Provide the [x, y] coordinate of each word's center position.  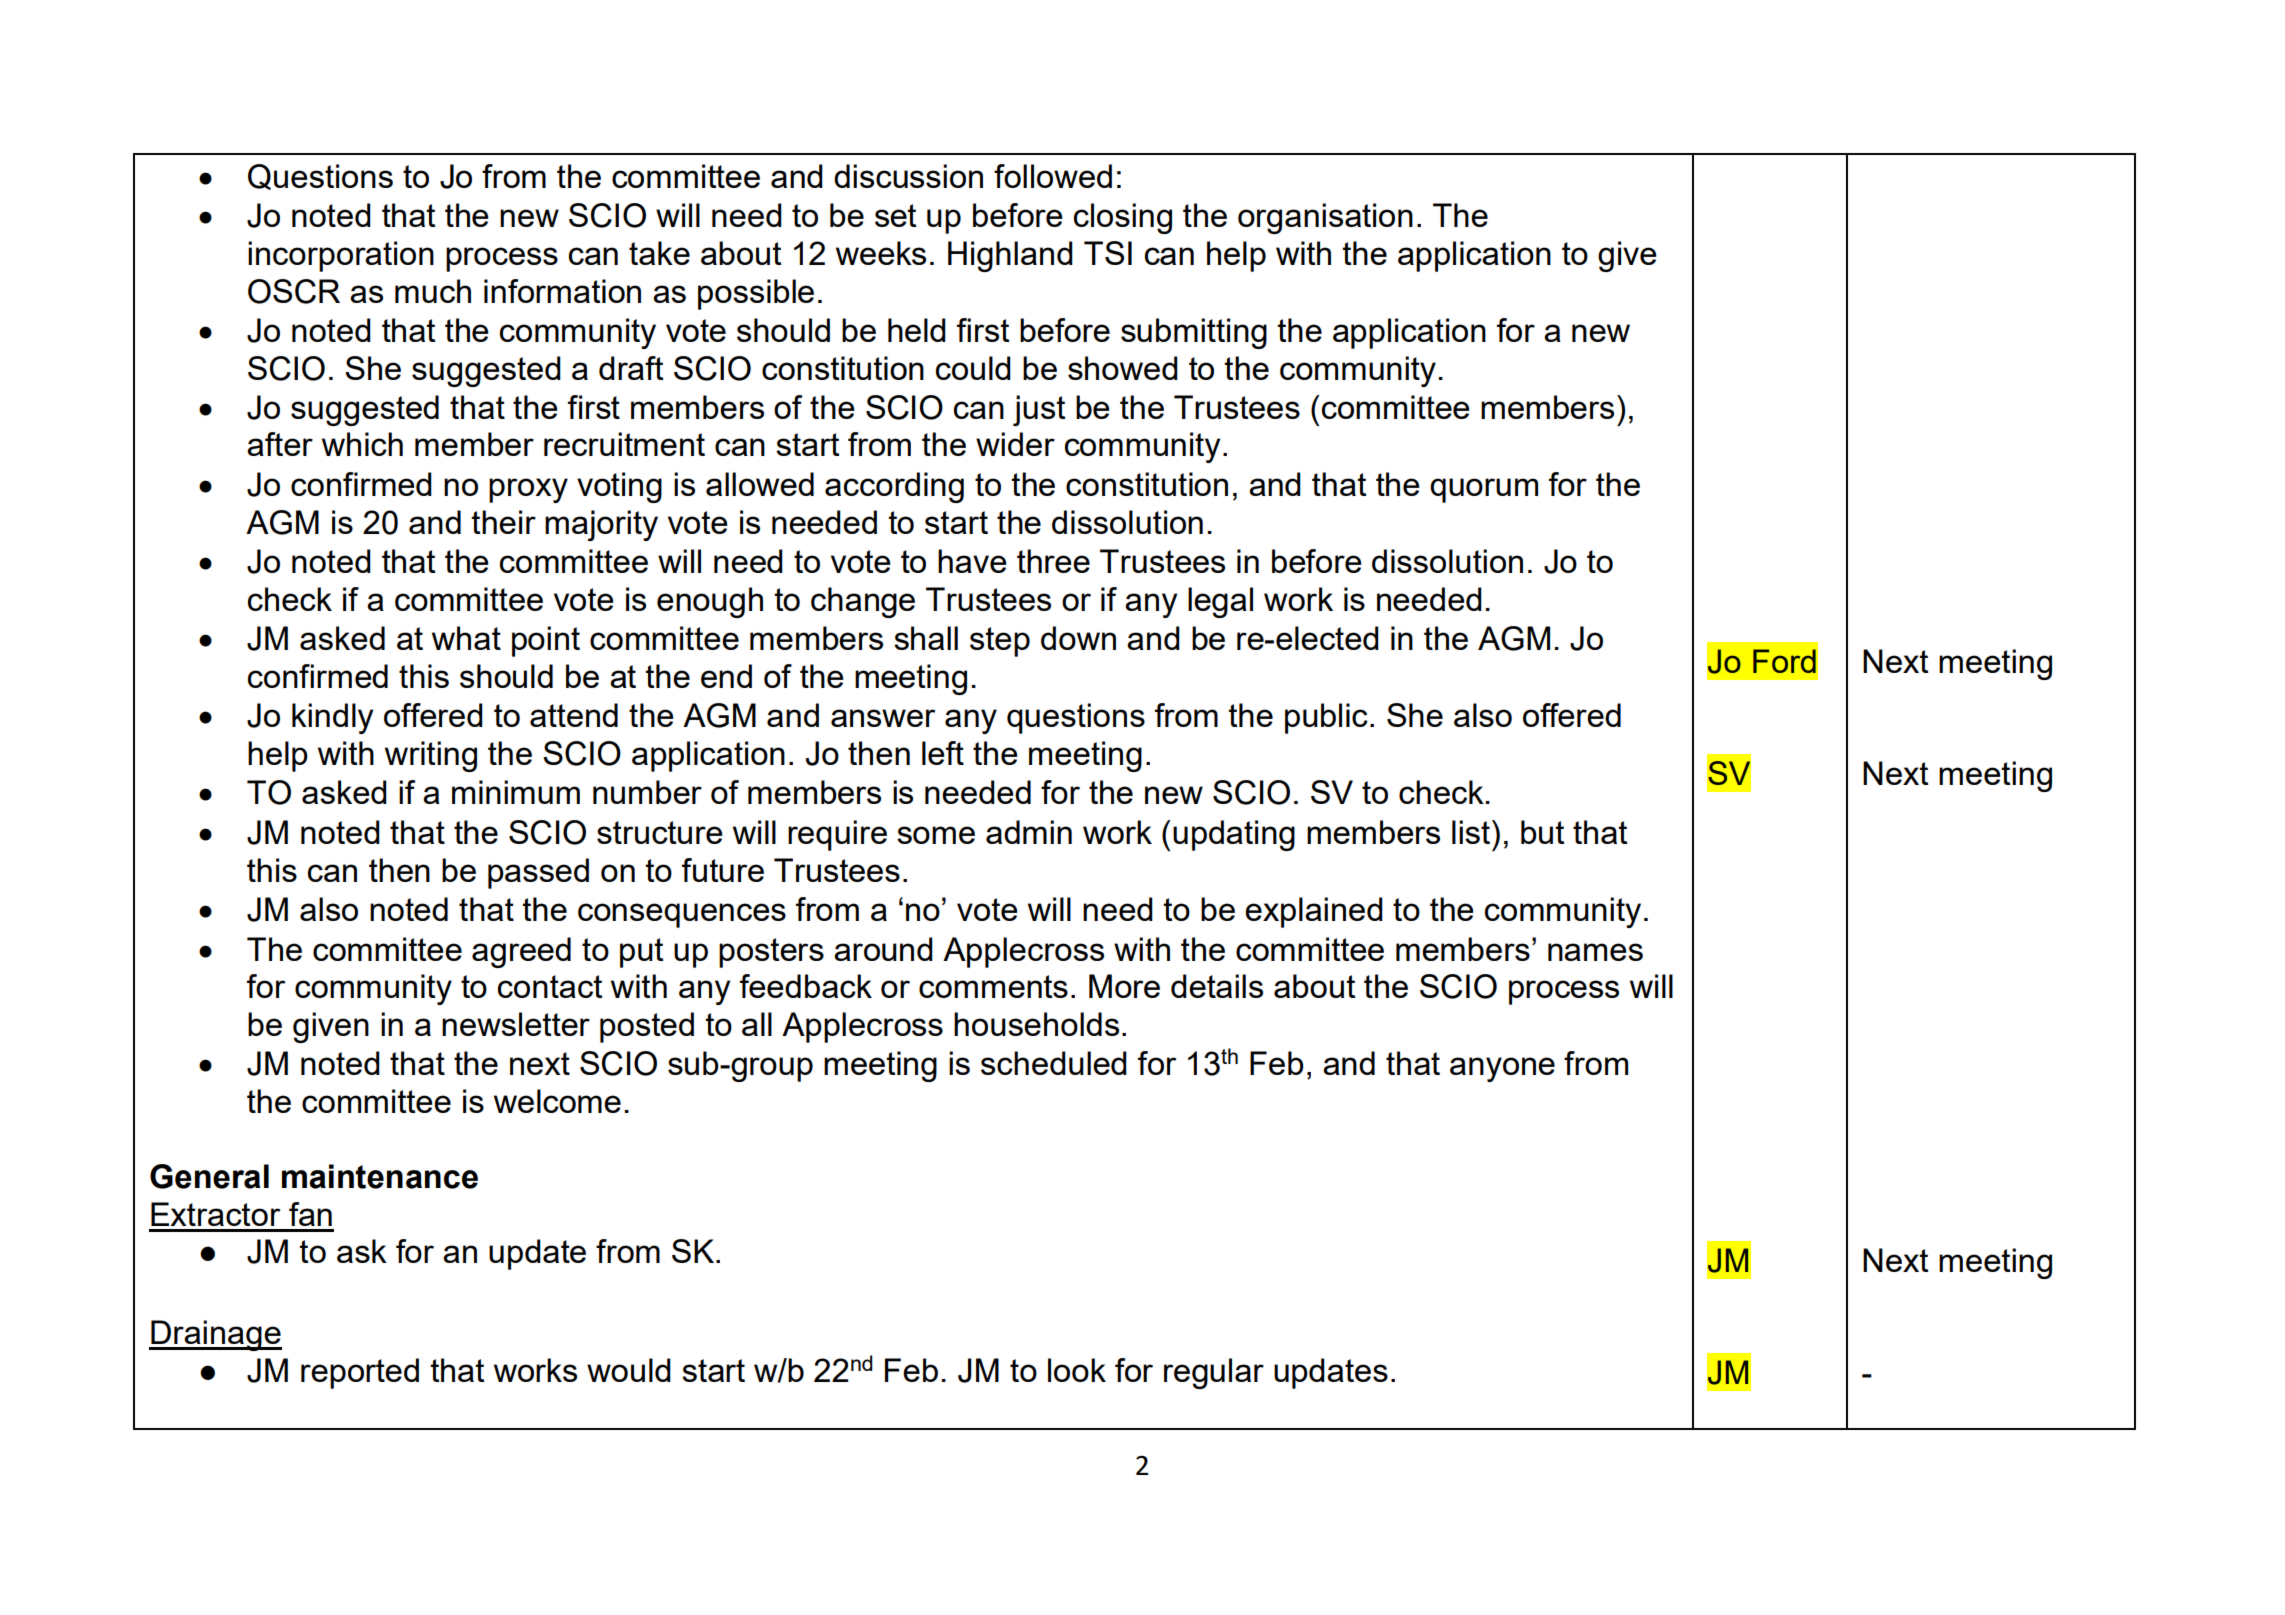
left [943, 753]
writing [431, 756]
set [895, 215]
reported [360, 1373]
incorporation [341, 256]
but [1542, 832]
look [1077, 1370]
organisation [1325, 218]
